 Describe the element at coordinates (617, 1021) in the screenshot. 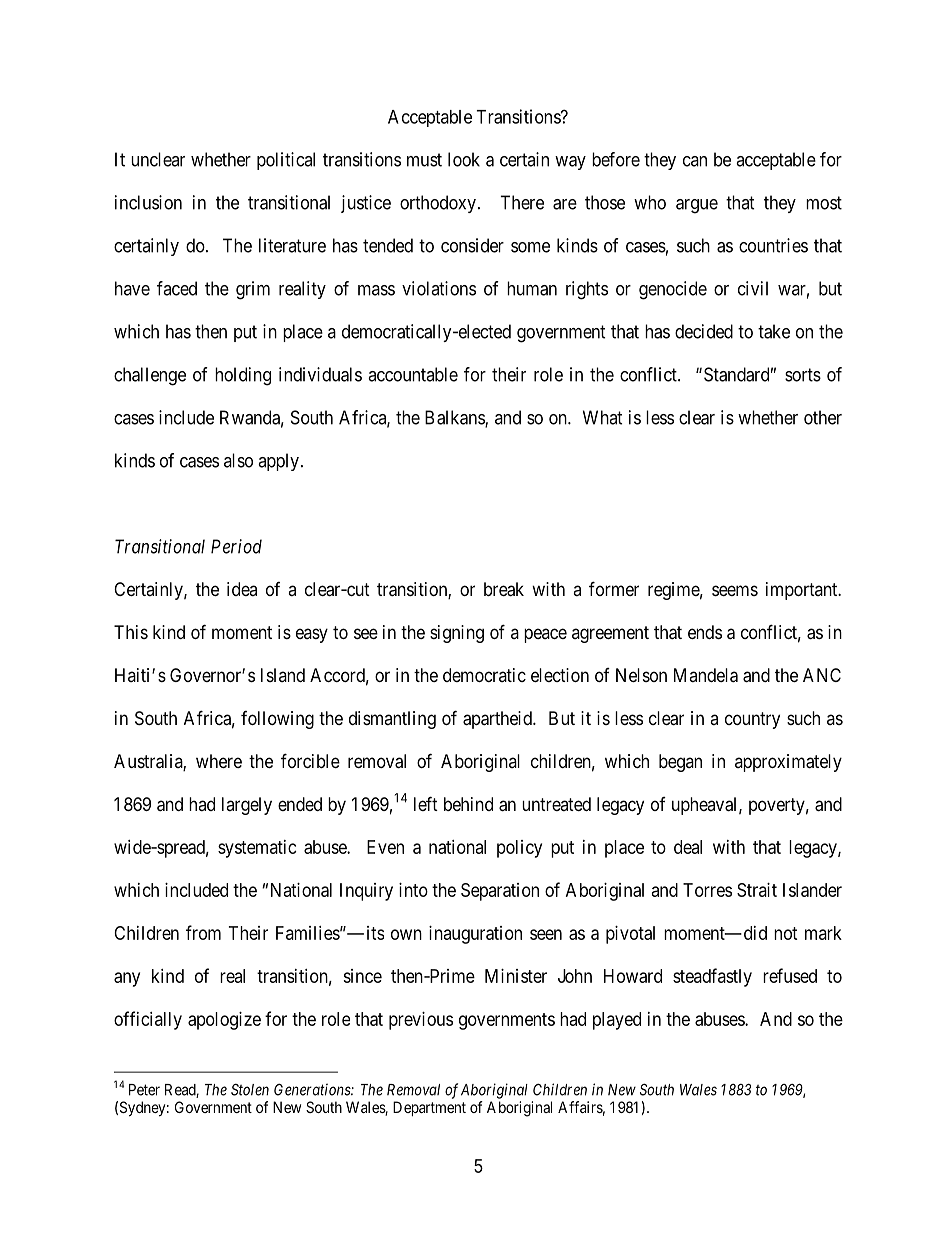

I see `played` at that location.
